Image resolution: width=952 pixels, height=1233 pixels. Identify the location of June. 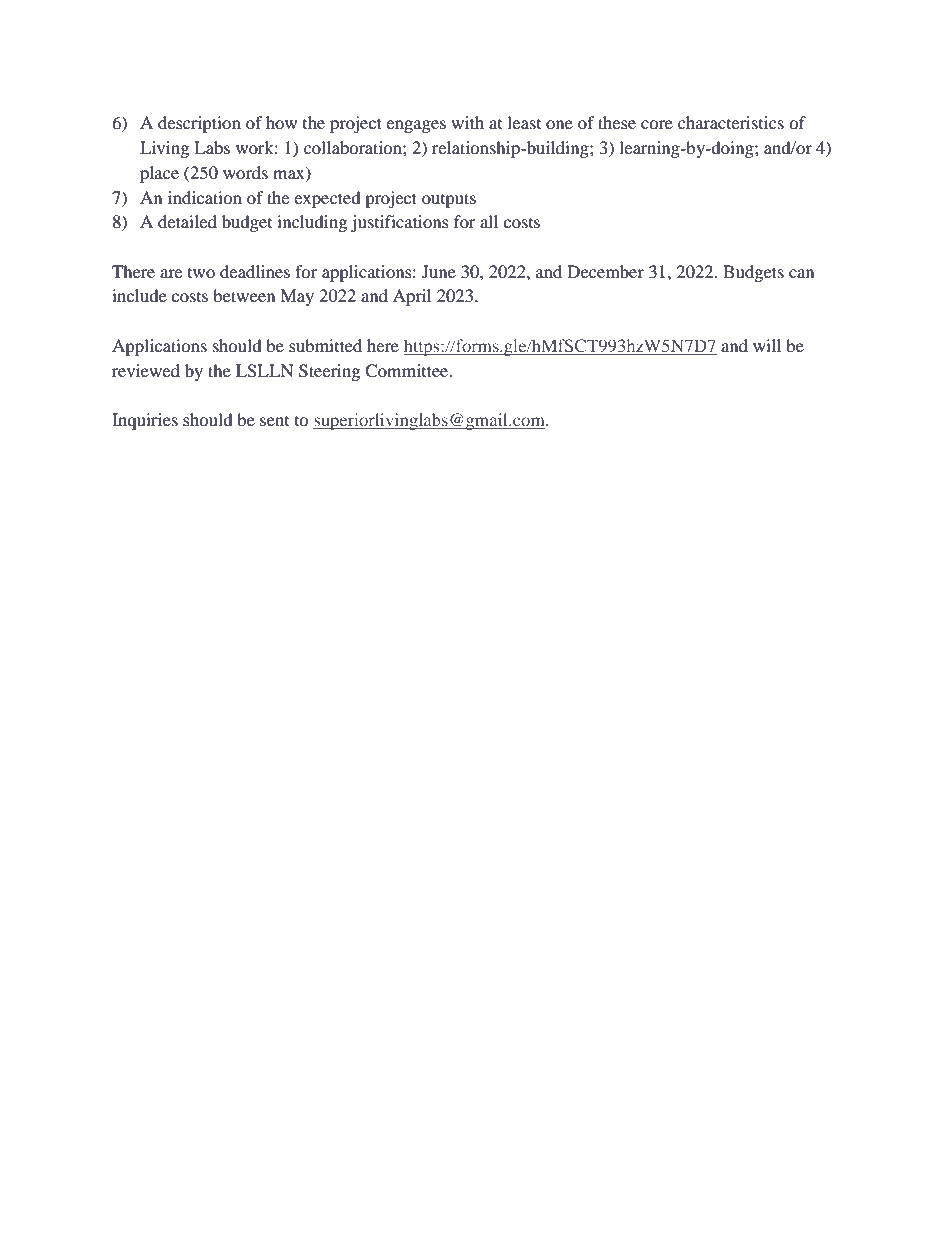
(439, 271).
